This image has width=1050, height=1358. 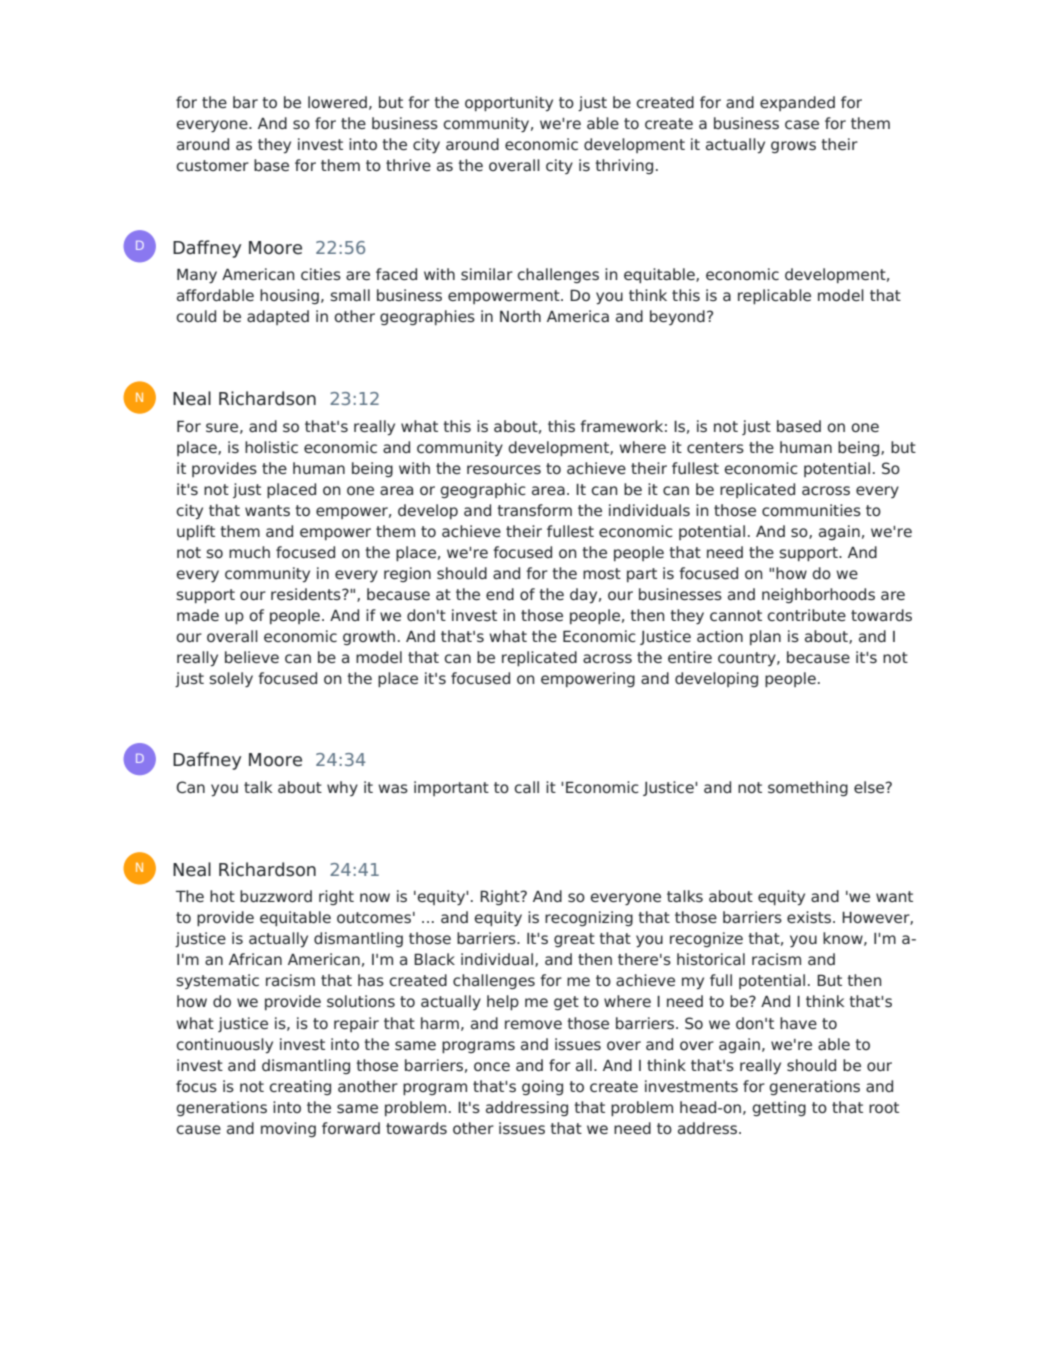 I want to click on case, so click(x=802, y=124).
